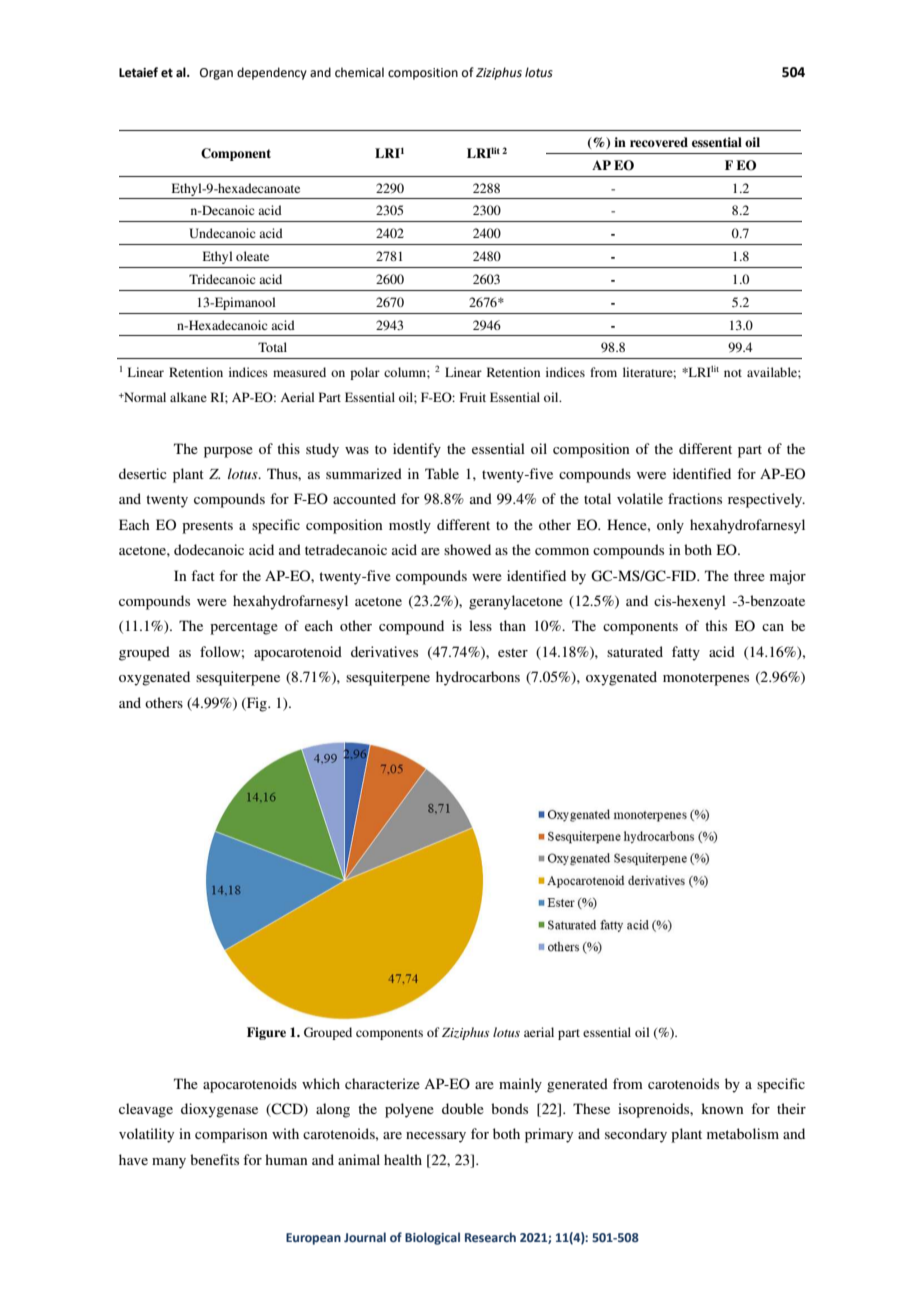 The width and height of the image is (924, 1308). I want to click on known, so click(722, 1108).
